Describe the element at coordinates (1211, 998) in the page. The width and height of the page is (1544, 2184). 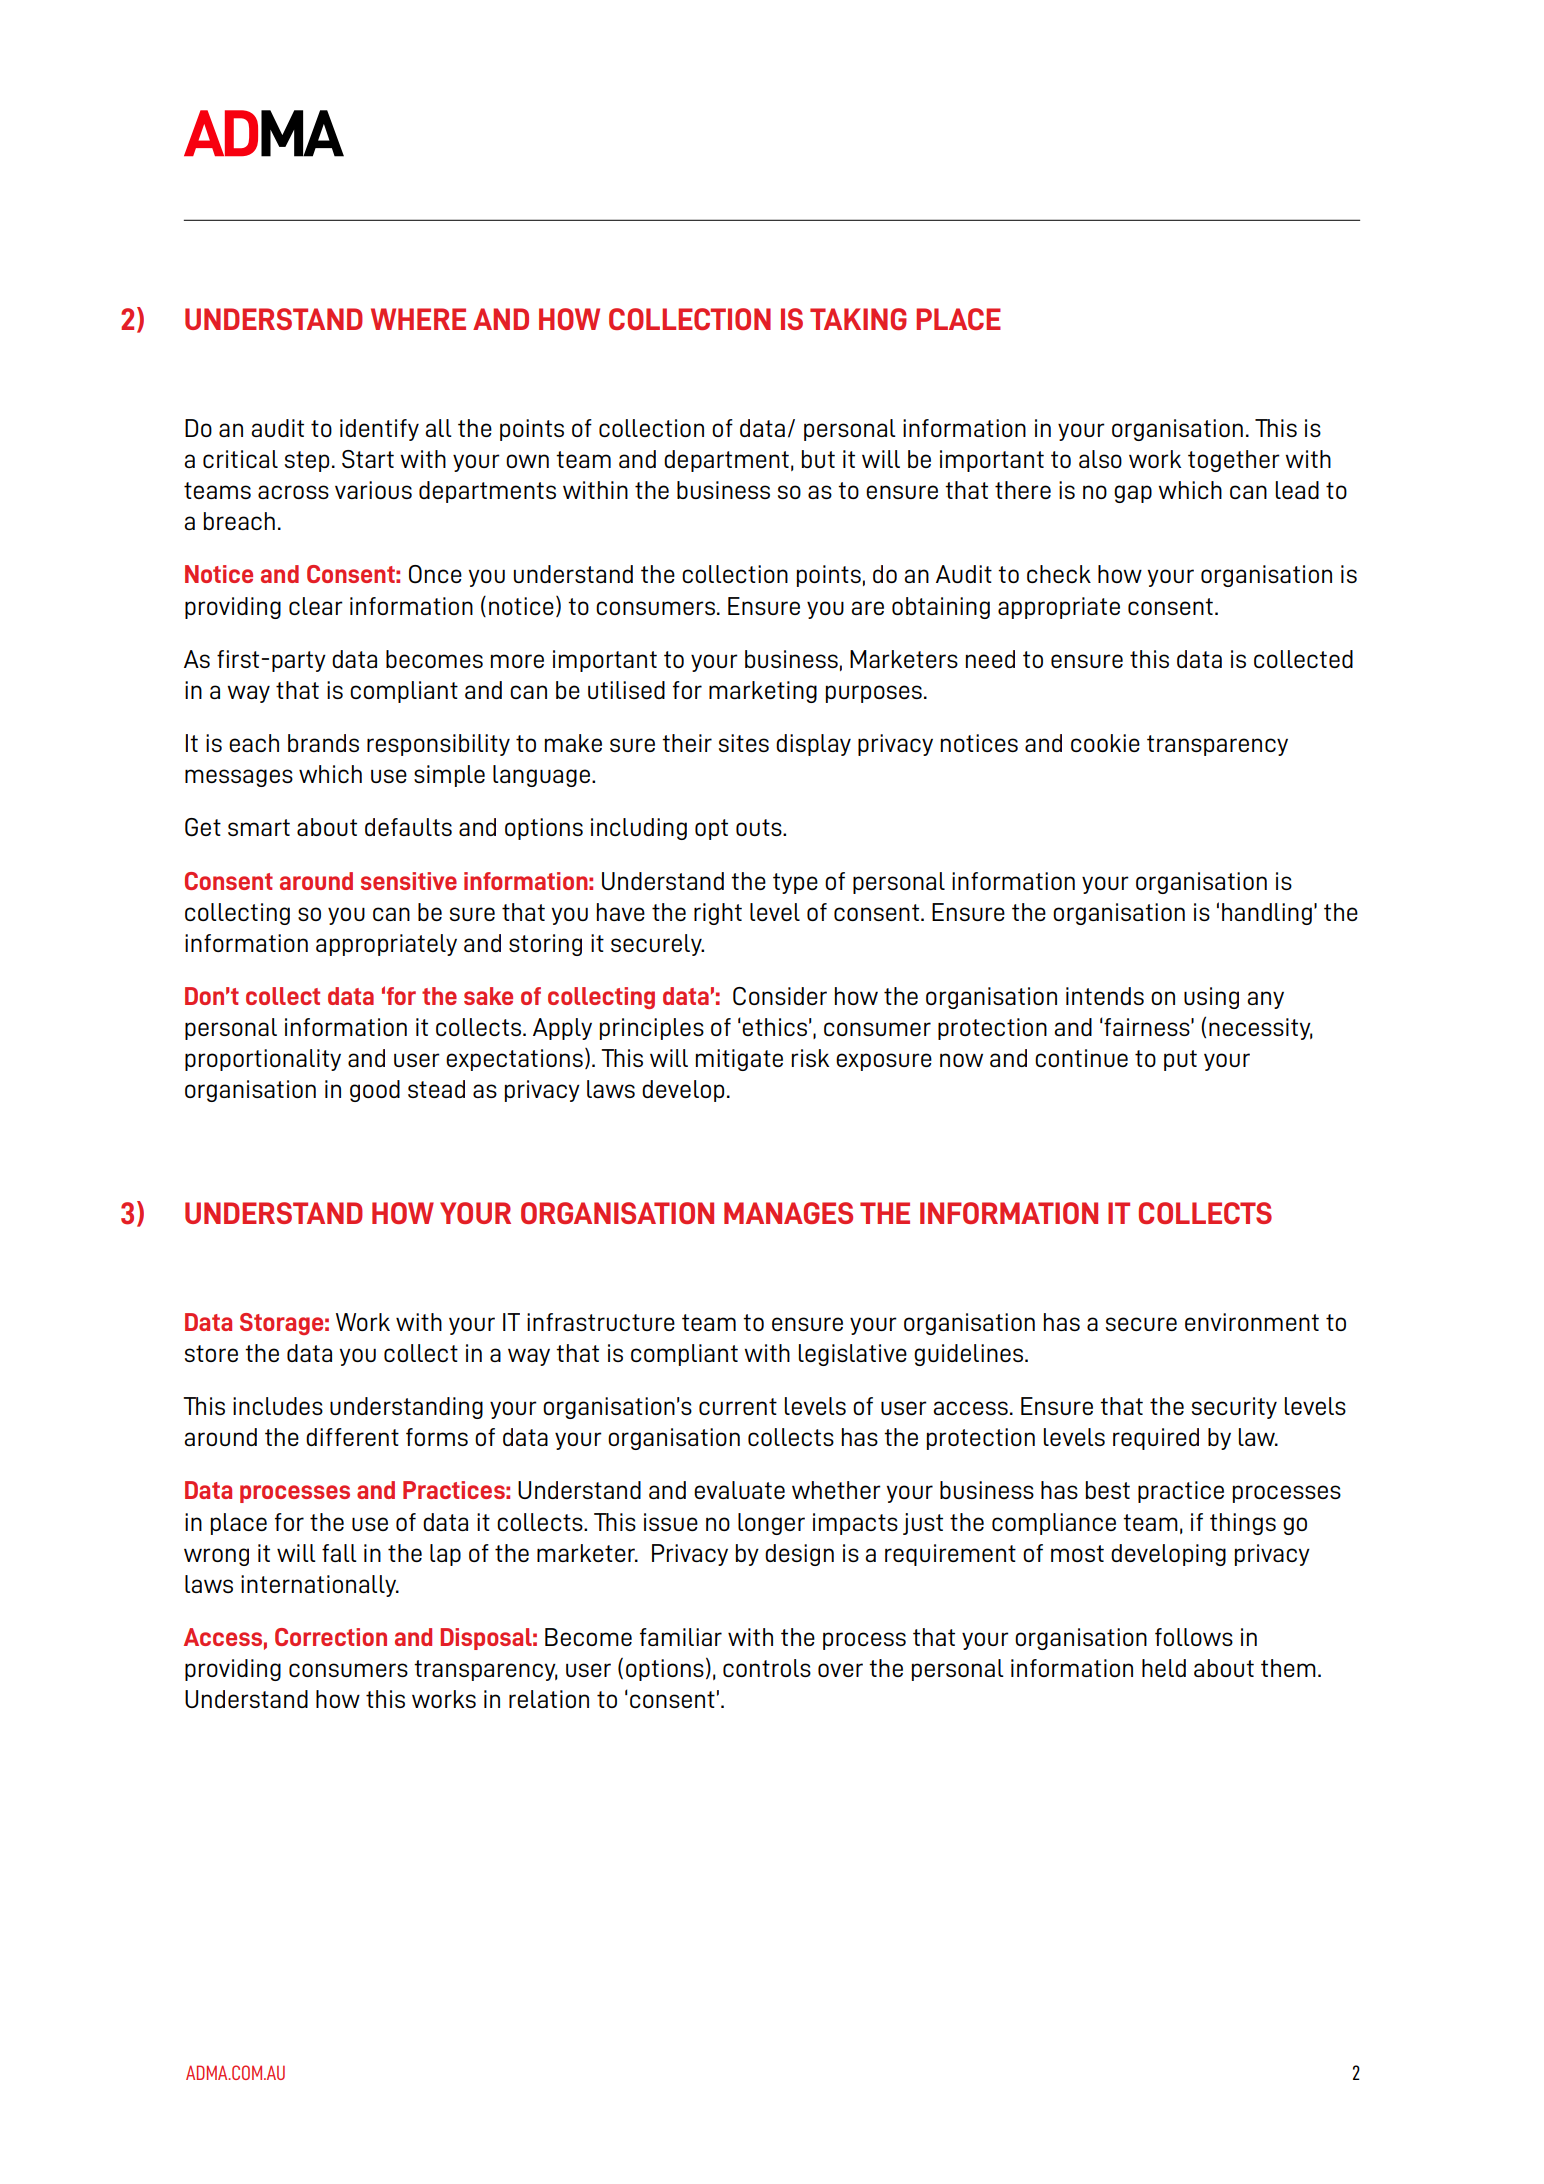
I see `using` at that location.
